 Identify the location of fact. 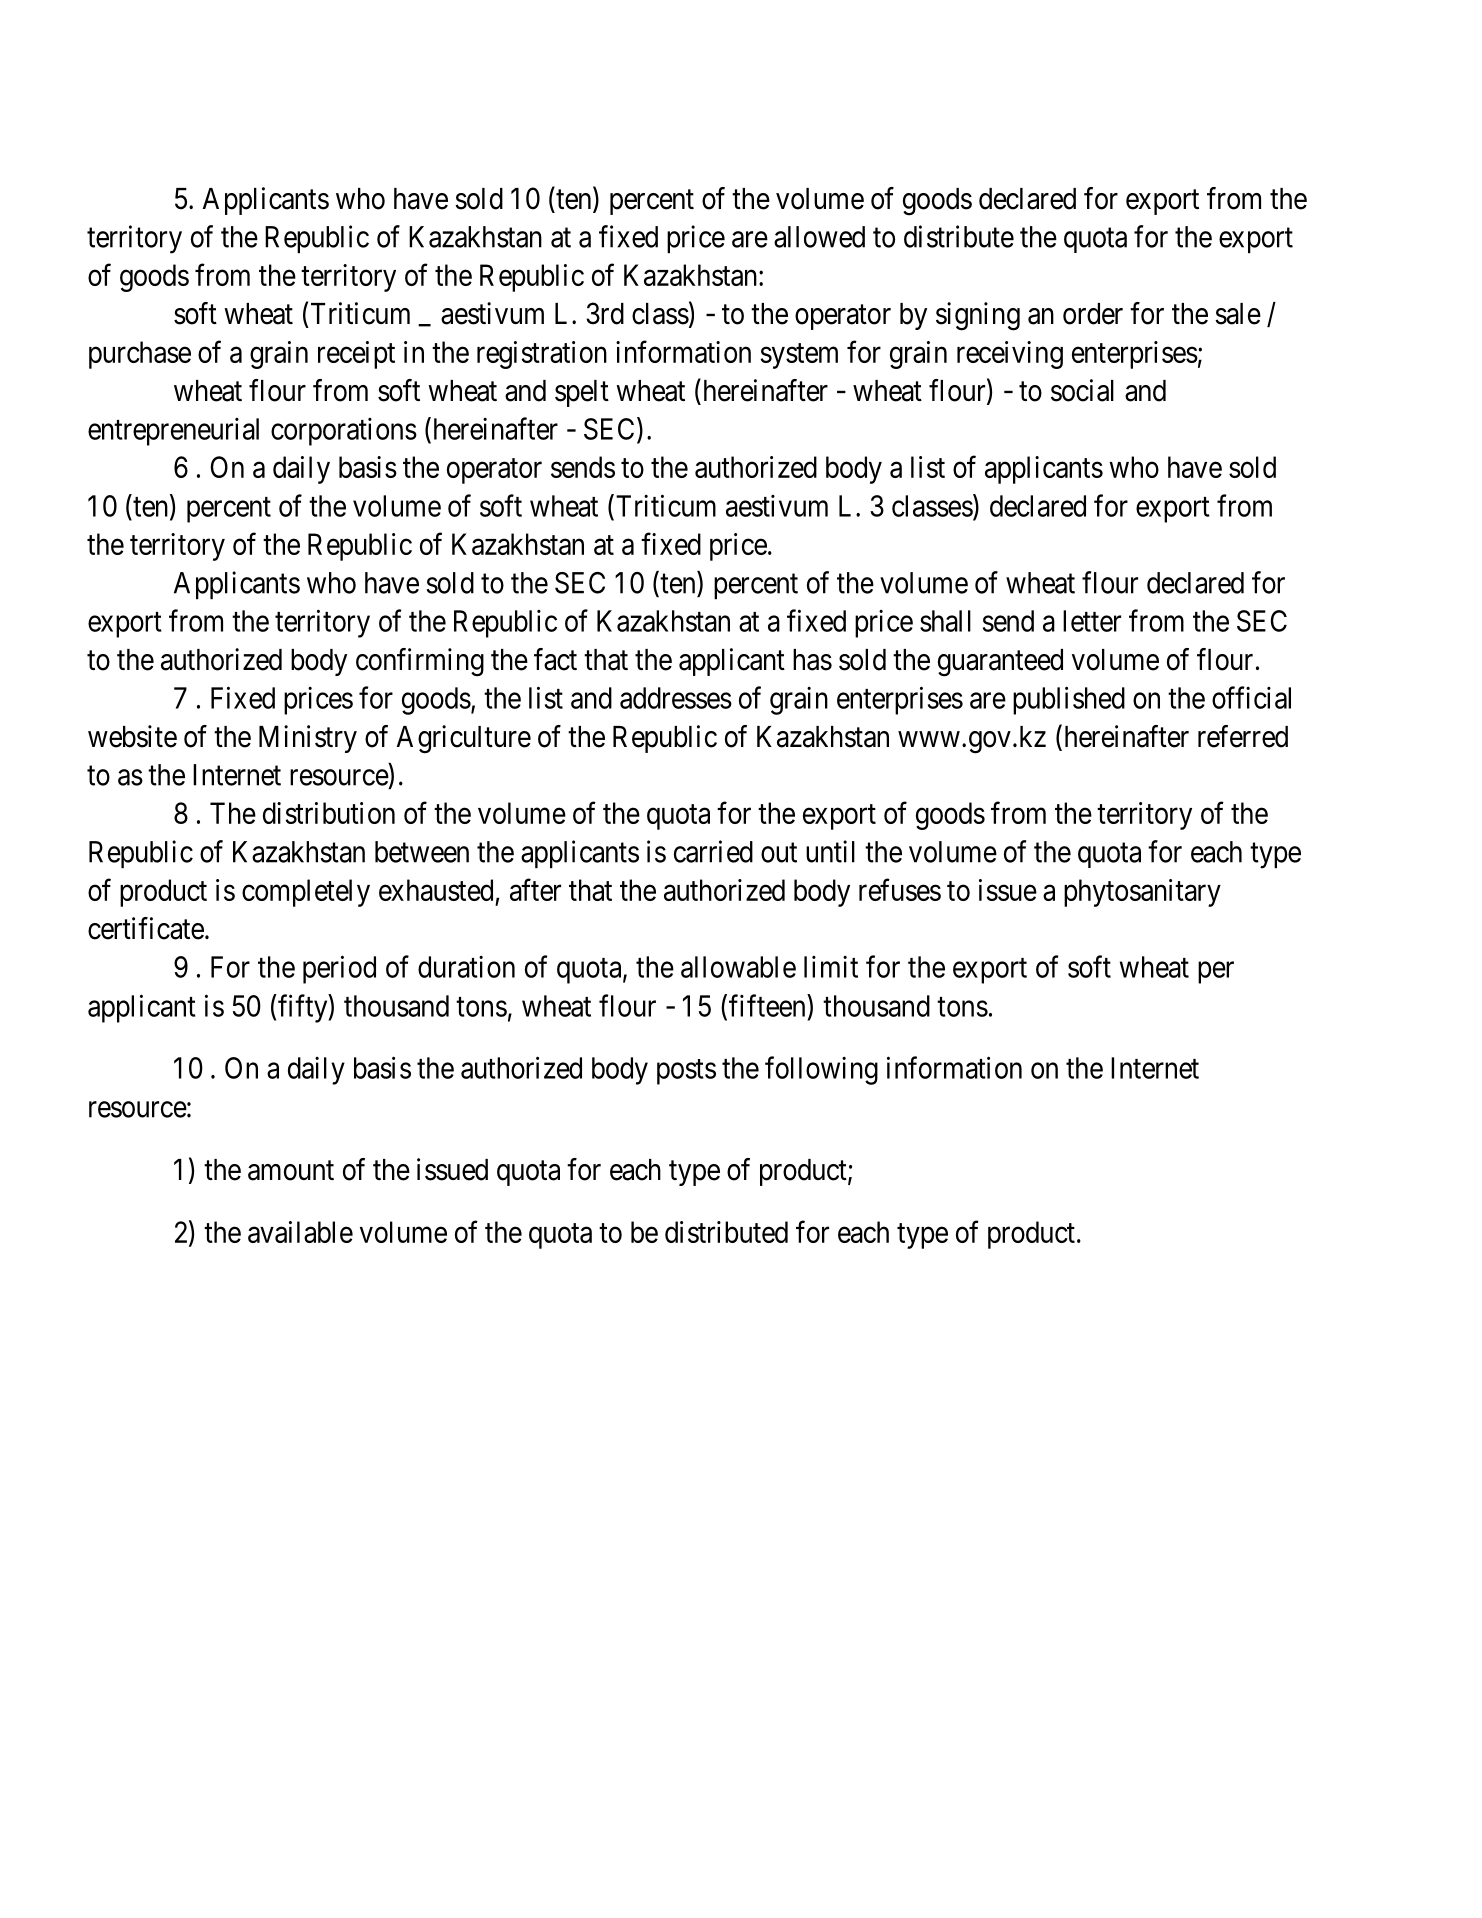
(555, 659).
